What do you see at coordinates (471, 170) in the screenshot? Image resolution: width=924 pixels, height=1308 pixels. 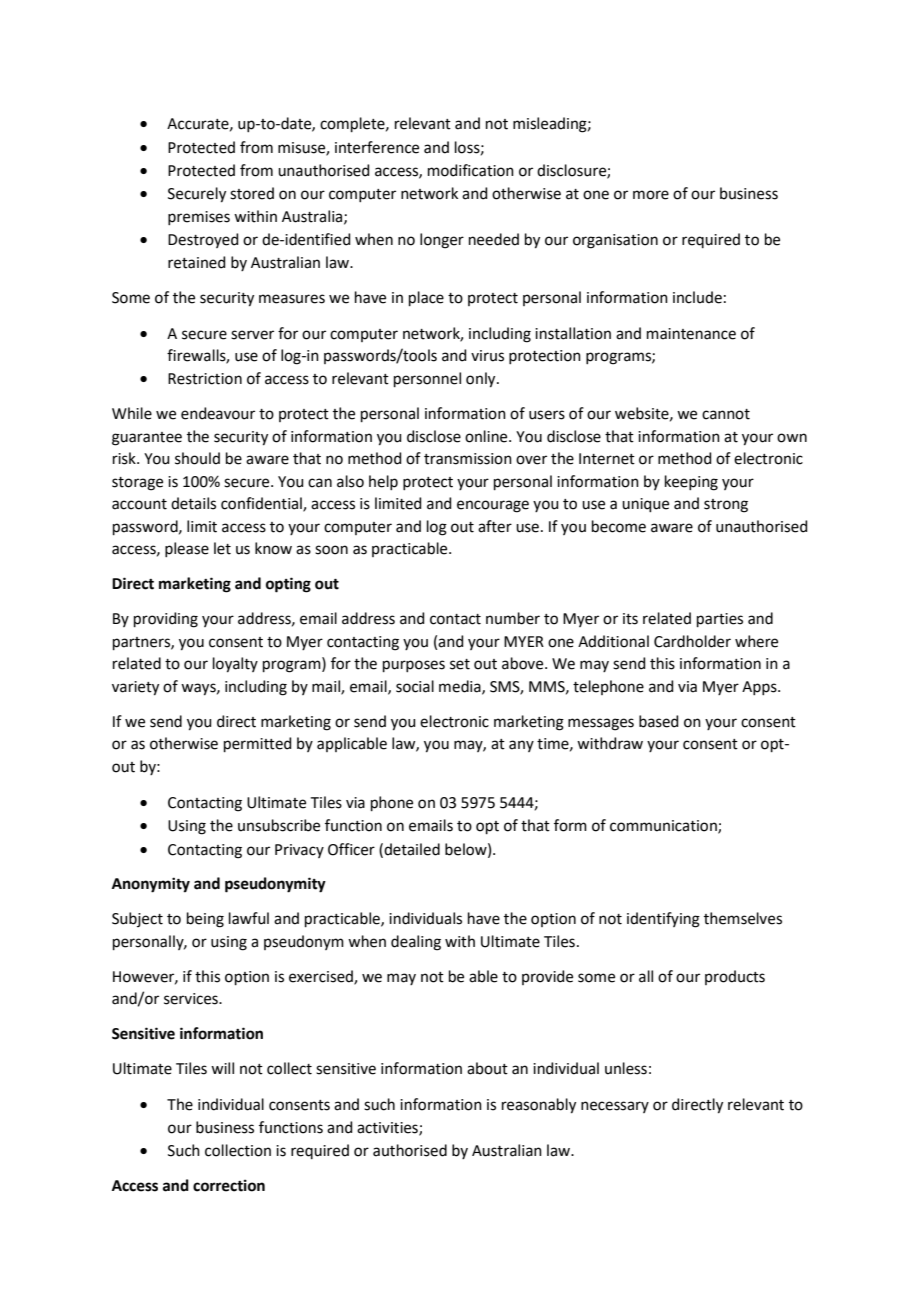 I see `modification` at bounding box center [471, 170].
